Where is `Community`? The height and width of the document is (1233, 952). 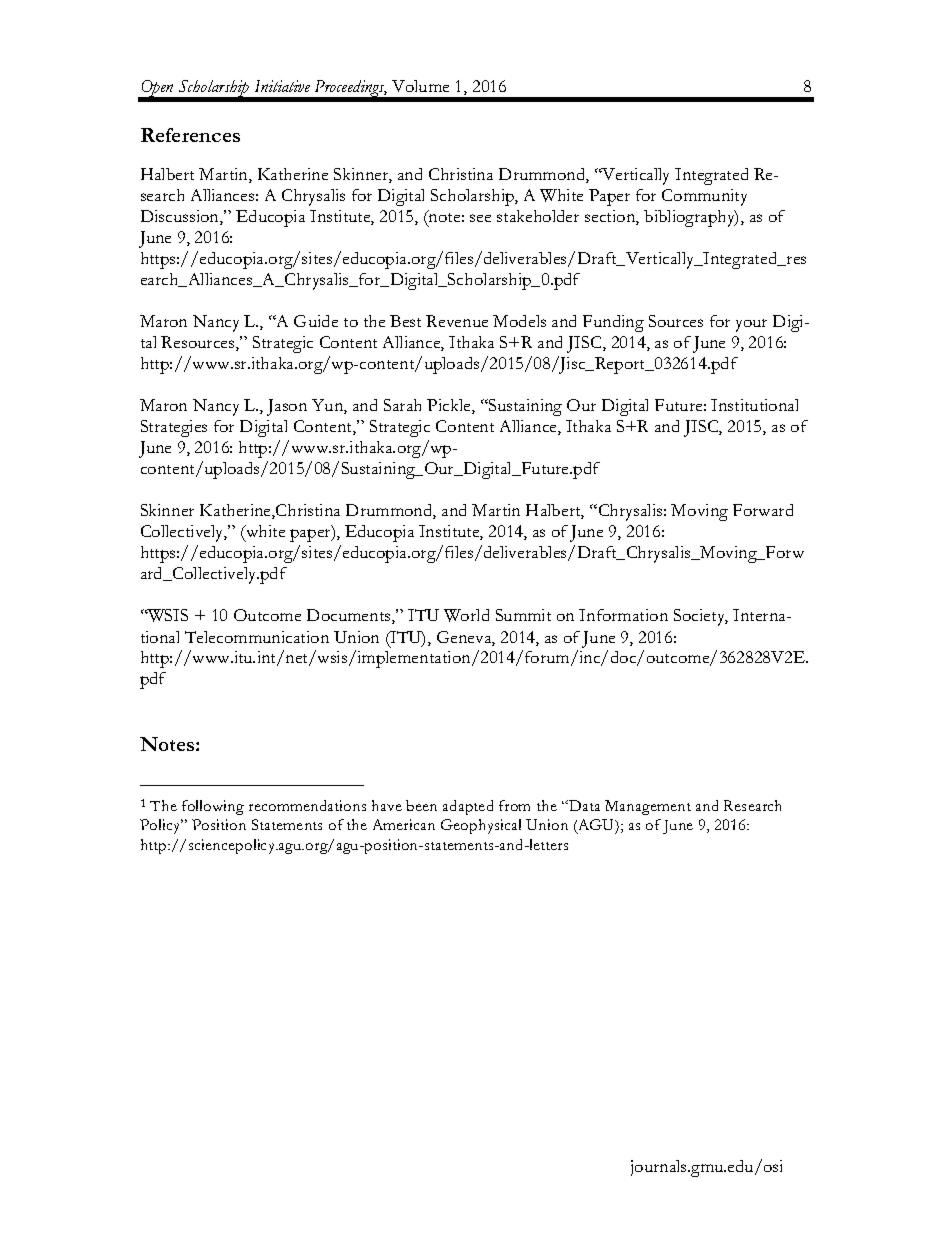 Community is located at coordinates (704, 197).
